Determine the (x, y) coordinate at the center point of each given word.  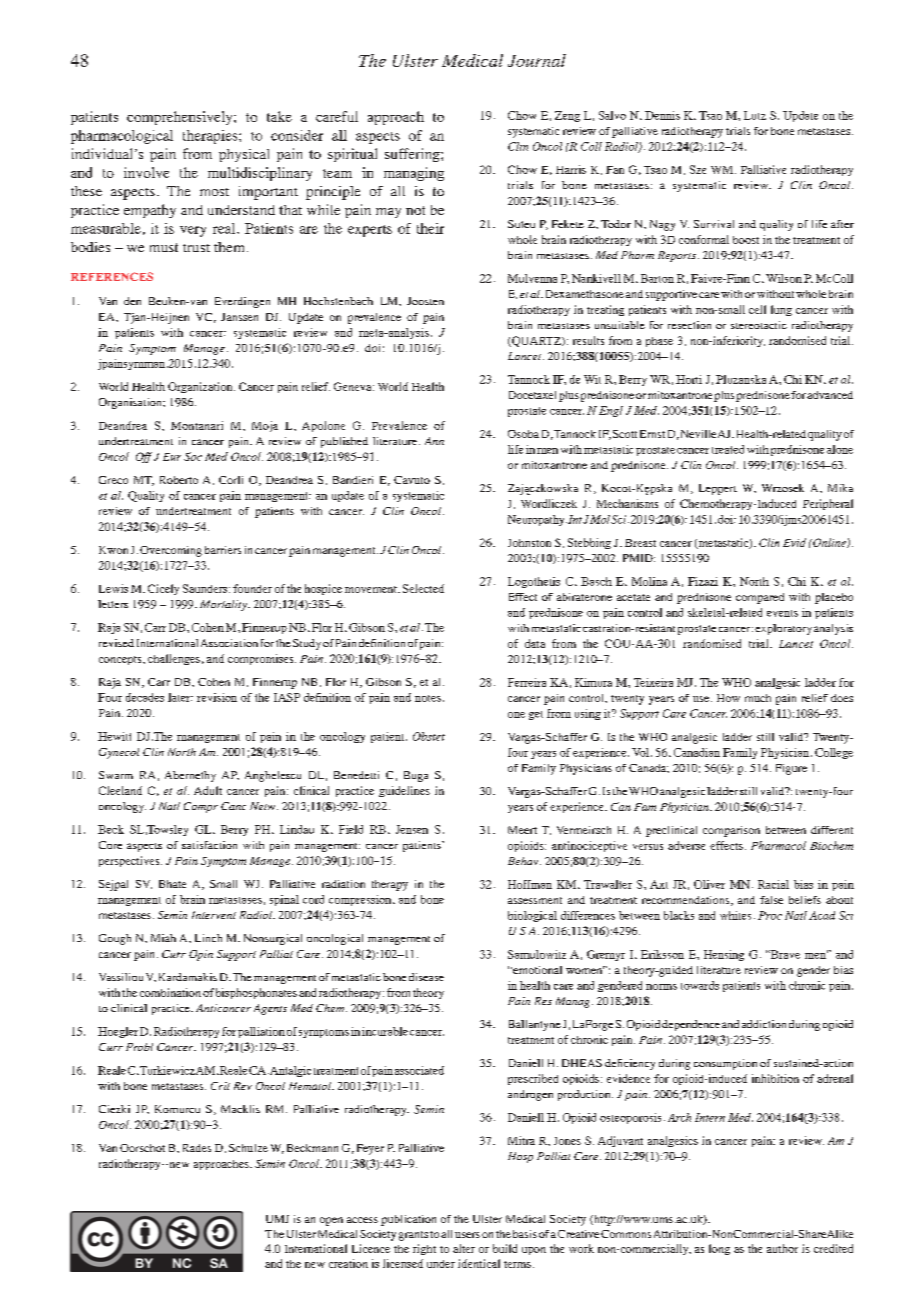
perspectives (130, 861)
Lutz (755, 115)
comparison (731, 831)
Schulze (248, 1148)
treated (728, 449)
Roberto (179, 480)
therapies (211, 137)
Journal (537, 60)
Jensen (412, 829)
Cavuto (412, 480)
